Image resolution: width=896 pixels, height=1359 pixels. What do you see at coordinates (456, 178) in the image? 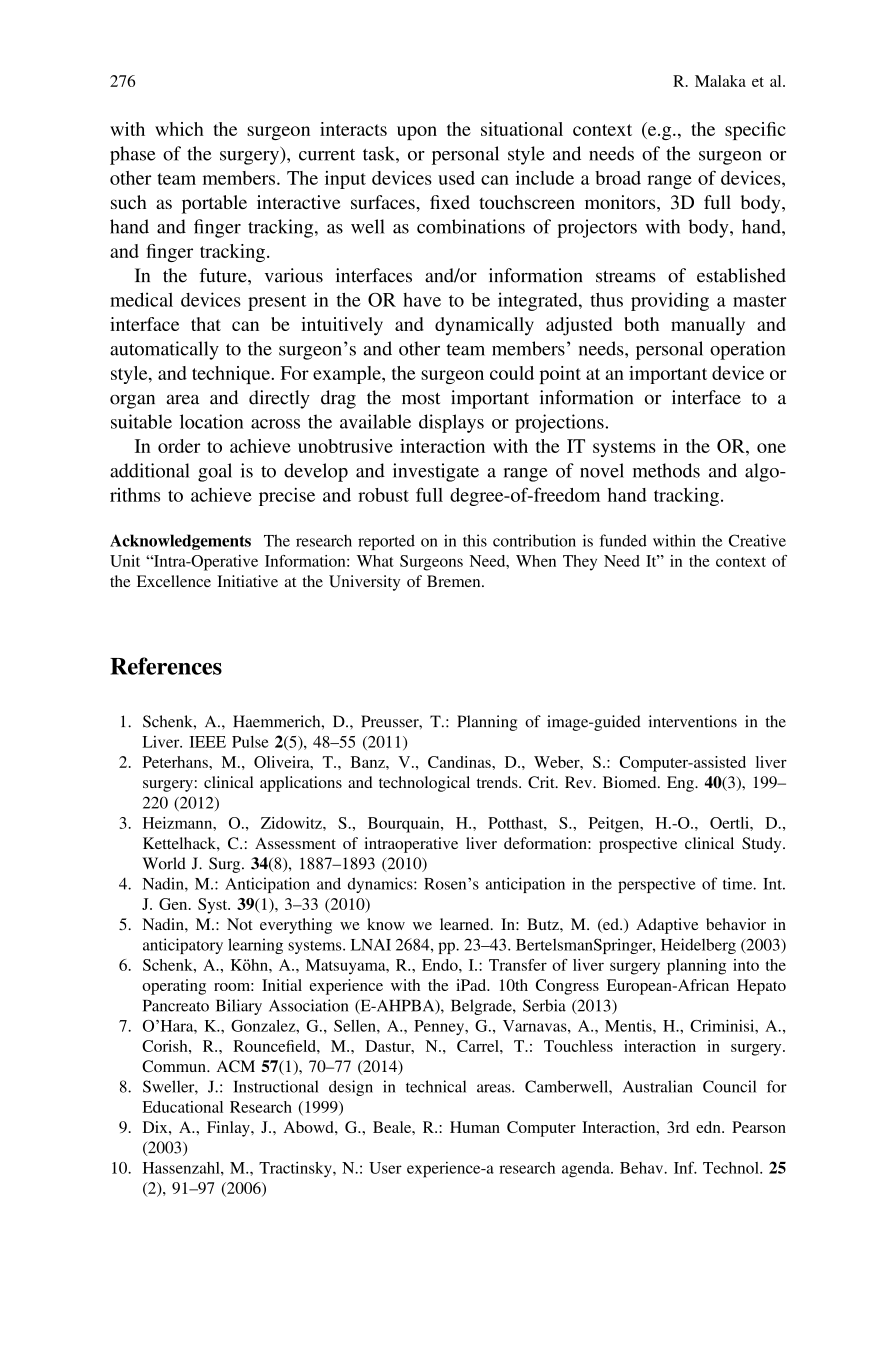
I see `used` at bounding box center [456, 178].
